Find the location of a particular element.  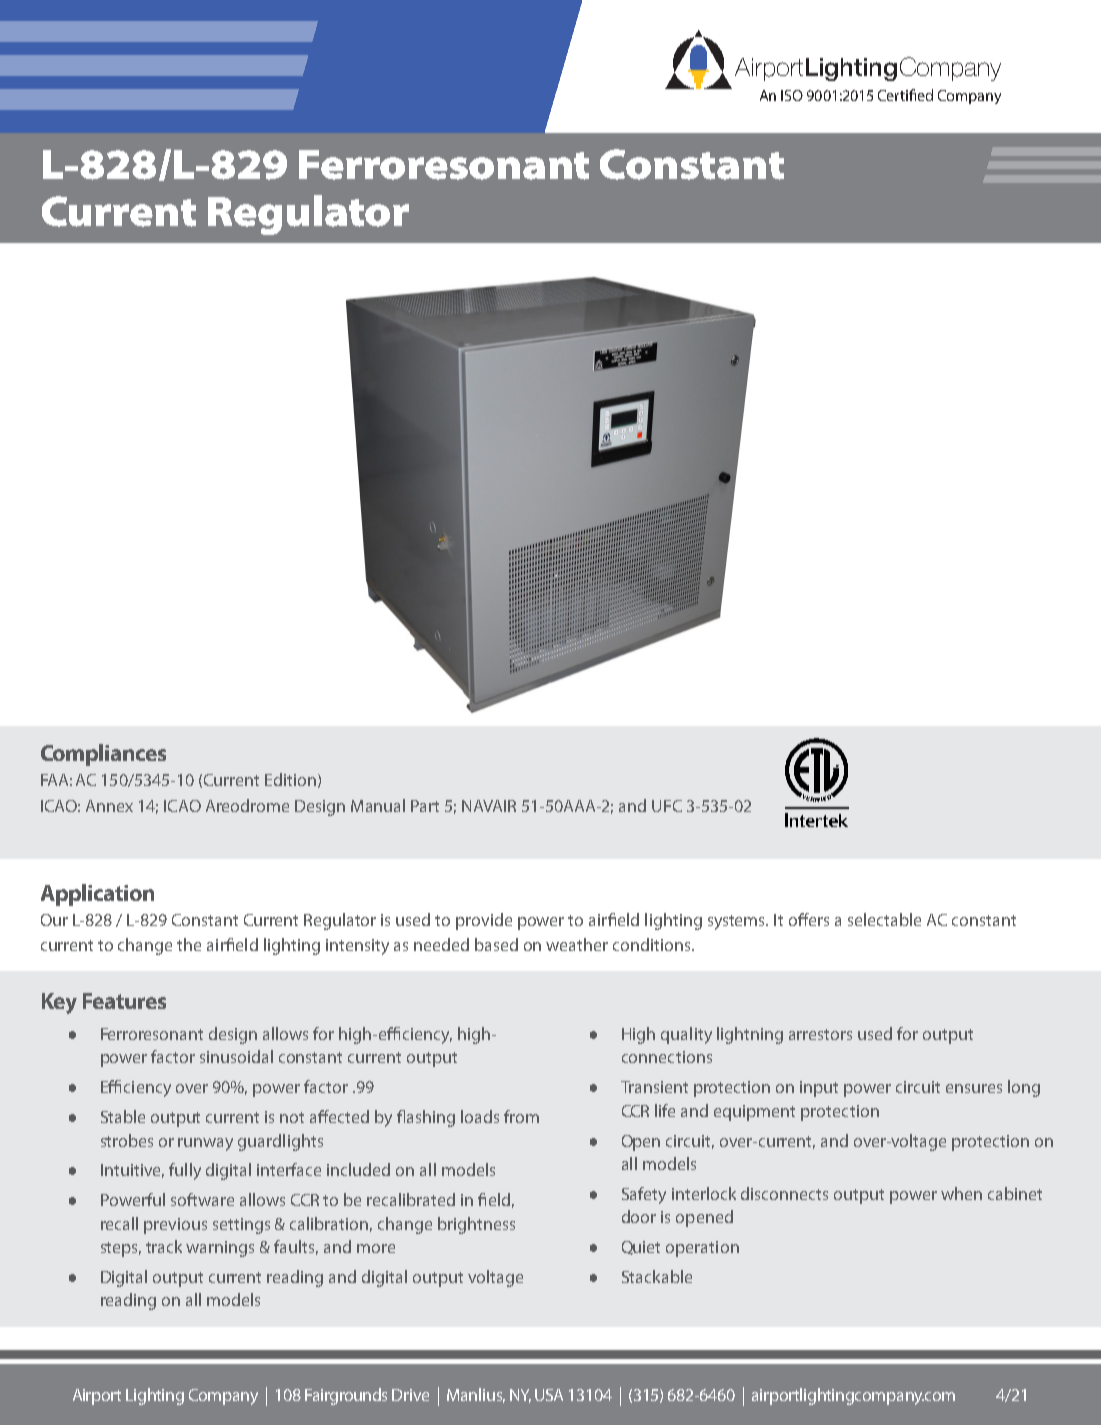

Part is located at coordinates (425, 806).
